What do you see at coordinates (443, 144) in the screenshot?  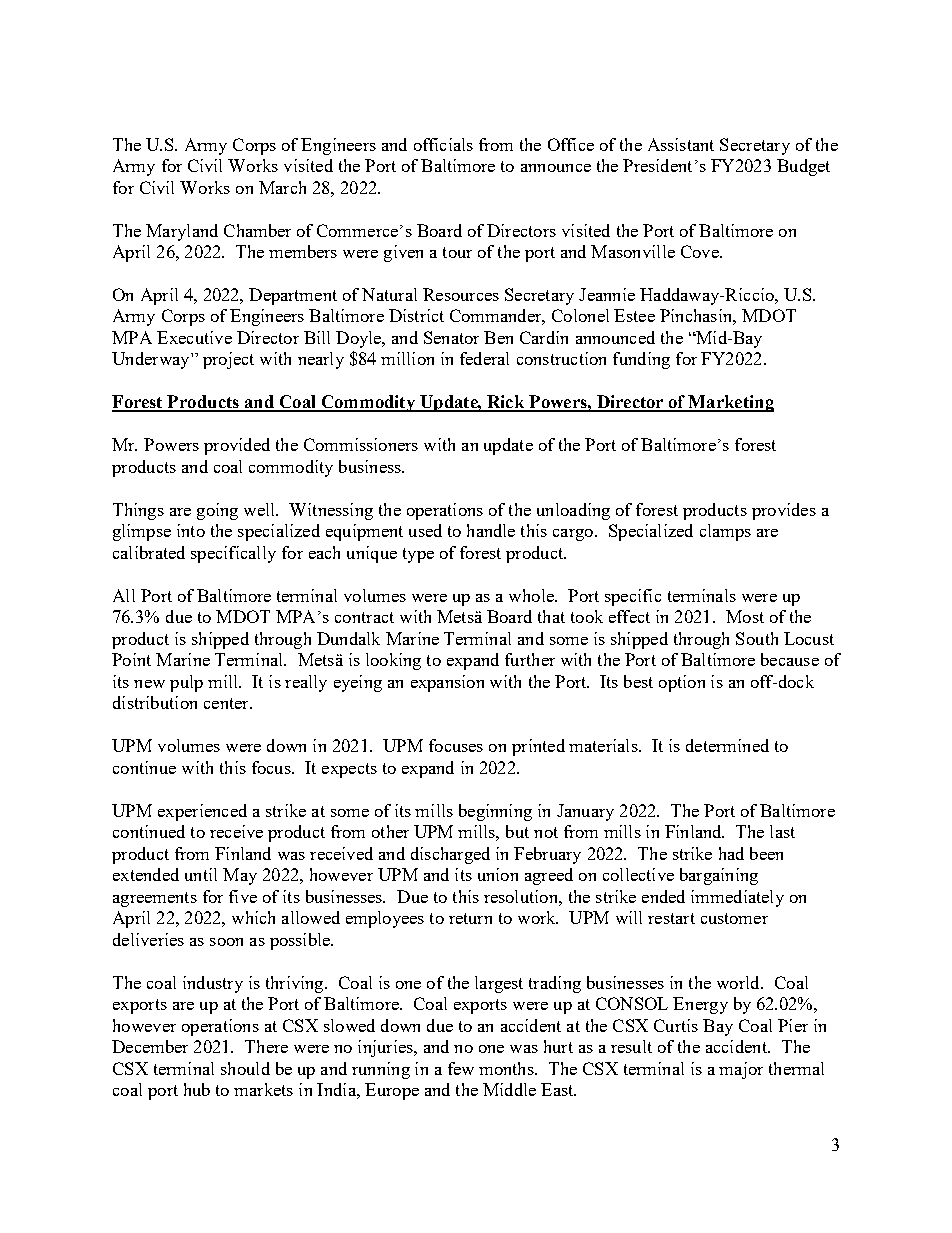 I see `officials` at bounding box center [443, 144].
